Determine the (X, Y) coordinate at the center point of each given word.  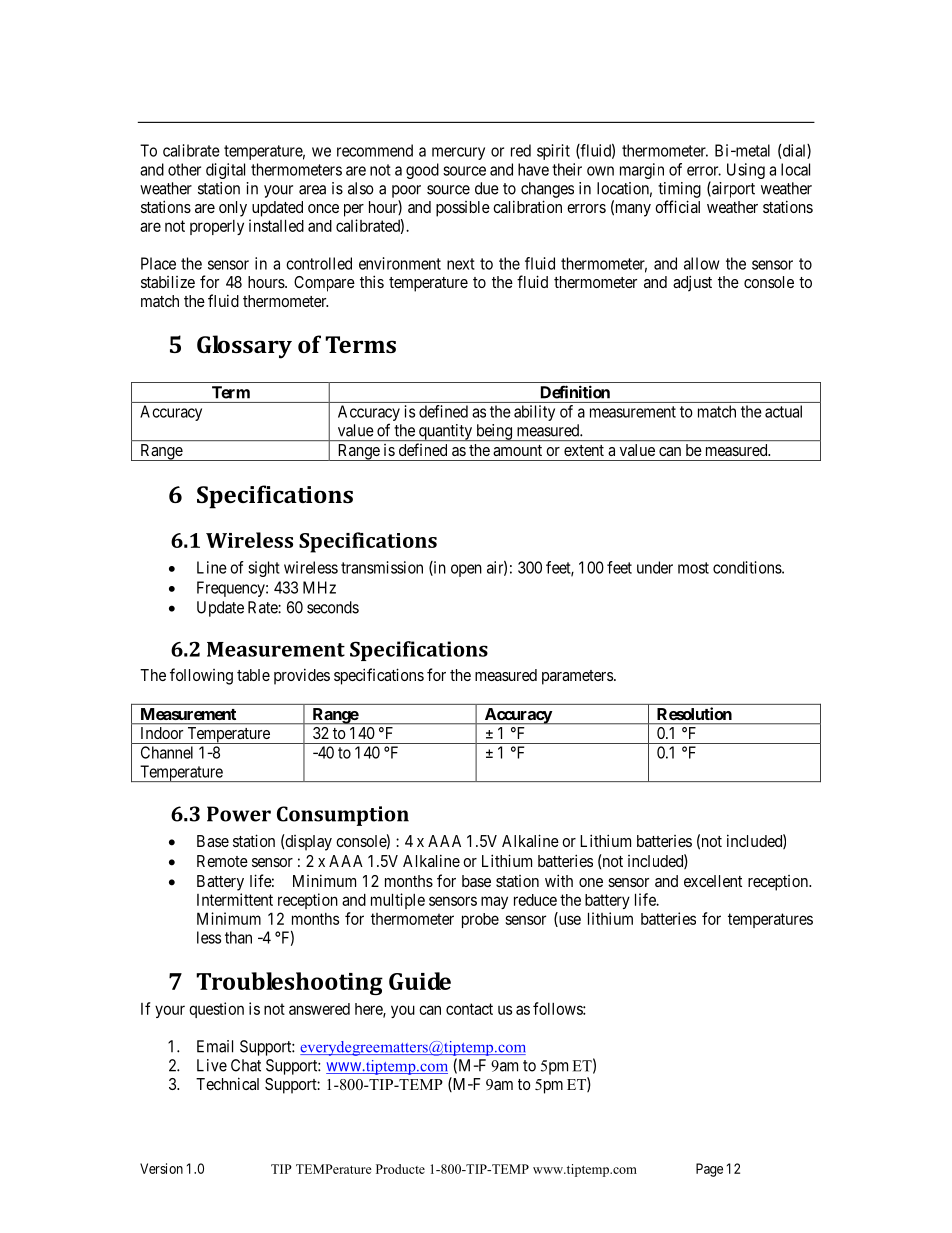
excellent (713, 881)
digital (225, 171)
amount (517, 450)
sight (264, 569)
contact (469, 1009)
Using (746, 171)
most (693, 568)
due (487, 188)
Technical (227, 1083)
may (494, 902)
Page (709, 1170)
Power (239, 814)
